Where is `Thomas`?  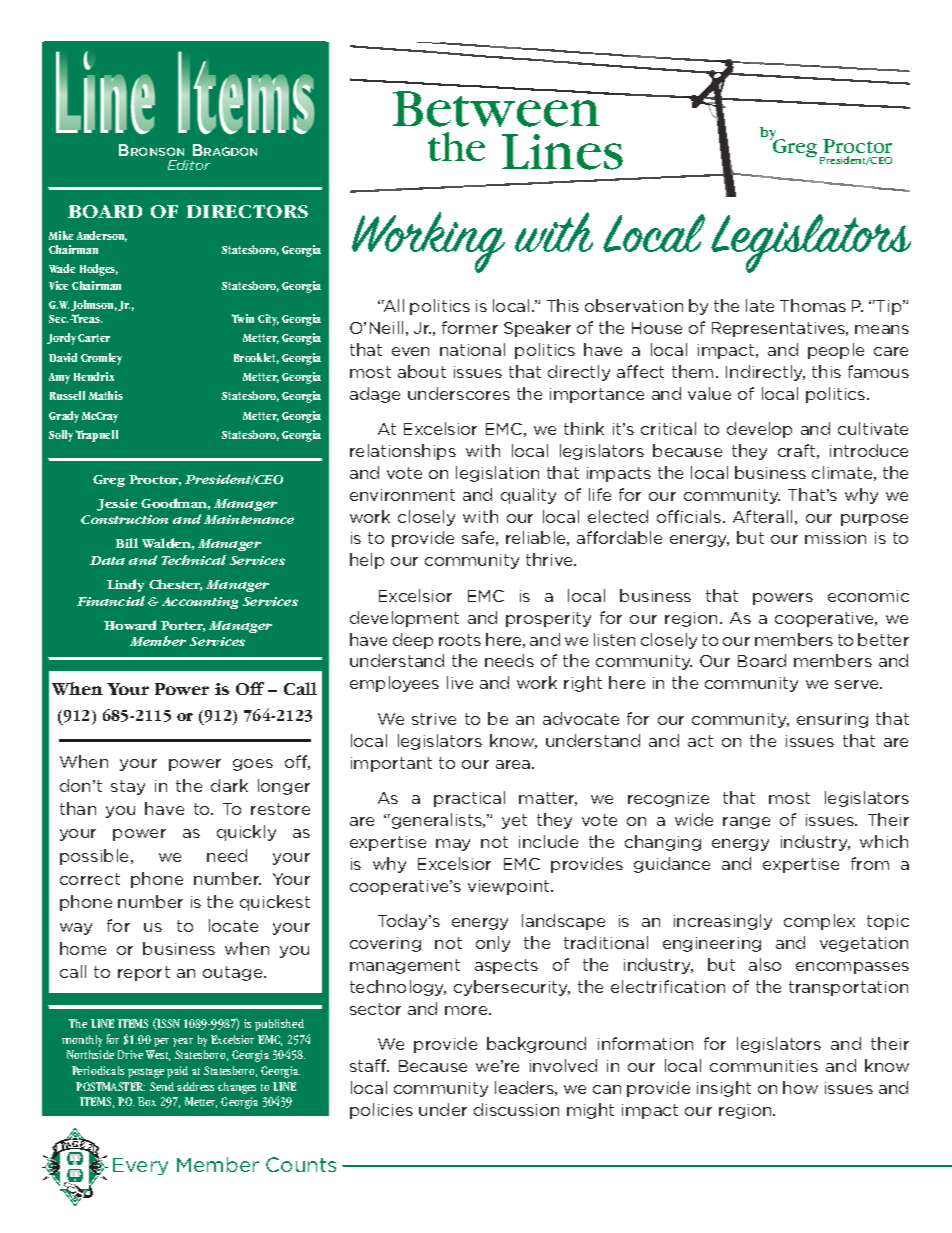 Thomas is located at coordinates (813, 305).
